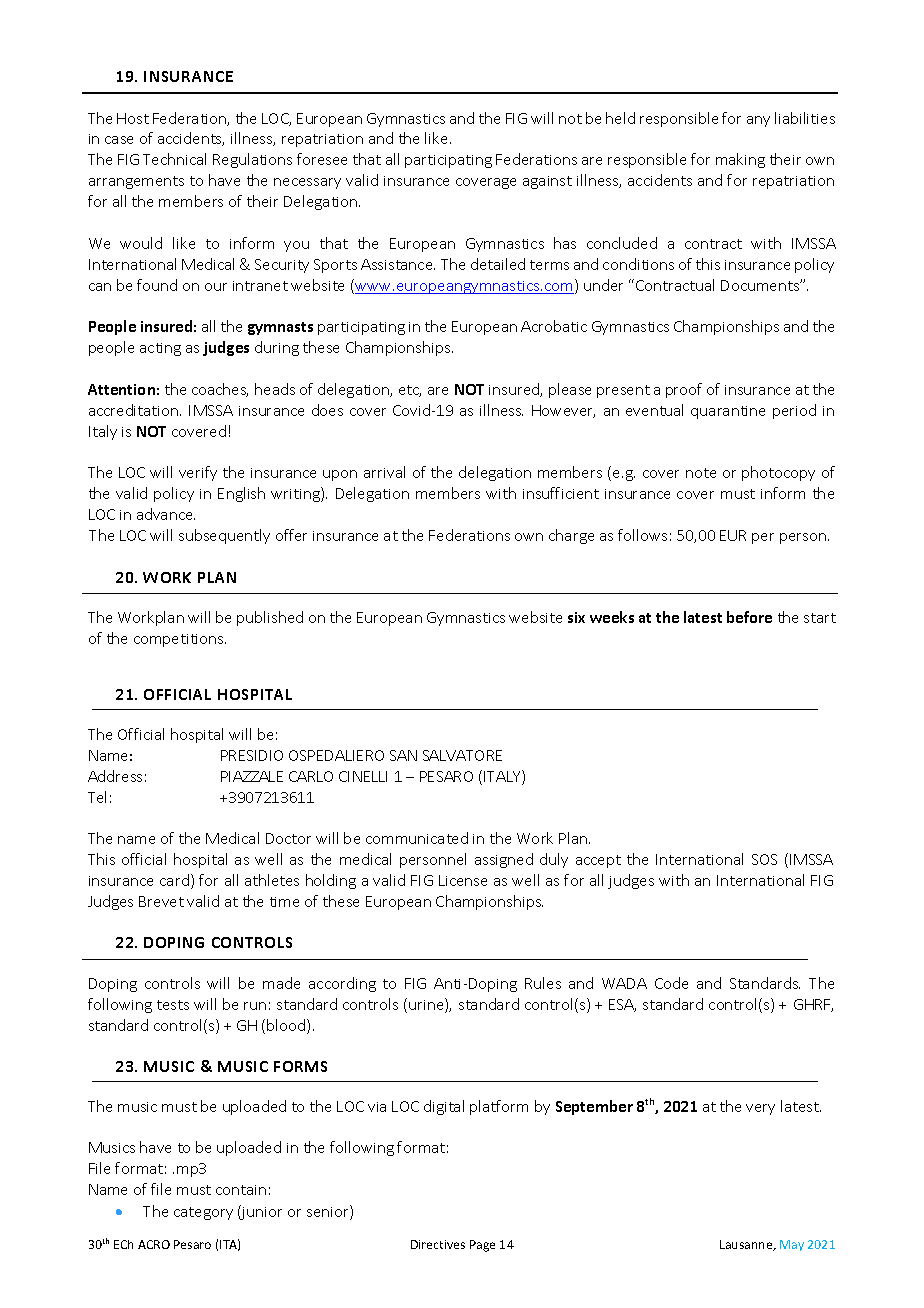  I want to click on Technical, so click(174, 159).
